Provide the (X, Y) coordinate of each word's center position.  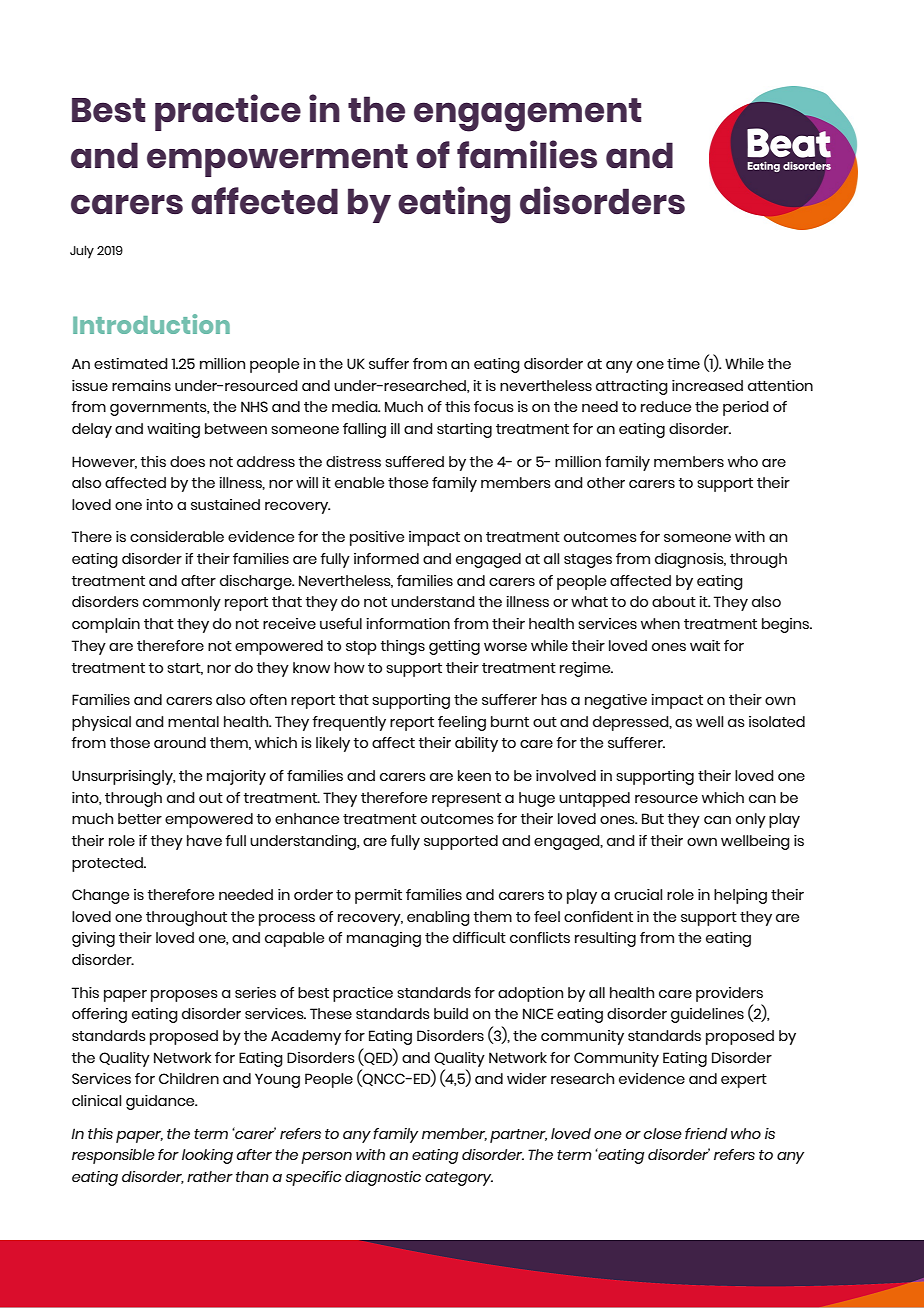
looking (207, 1156)
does (187, 461)
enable (359, 482)
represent (466, 800)
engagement (527, 115)
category (459, 1179)
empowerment (277, 160)
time (683, 363)
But (653, 818)
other (606, 482)
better (140, 818)
